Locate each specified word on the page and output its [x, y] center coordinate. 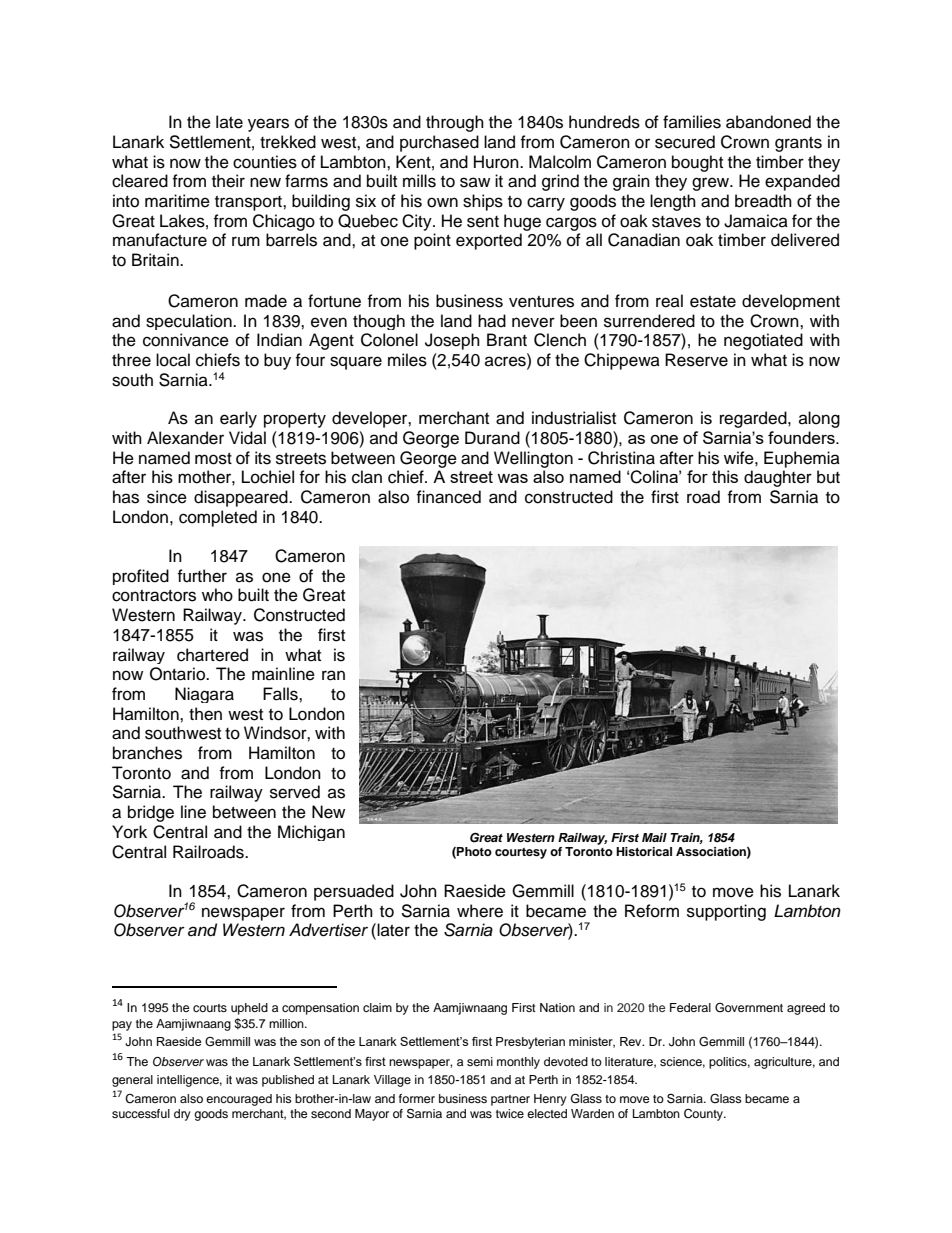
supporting [726, 912]
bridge [151, 813]
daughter [778, 478]
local [173, 360]
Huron [497, 162]
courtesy [521, 853]
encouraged [239, 1100]
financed [448, 497]
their [228, 181]
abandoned [768, 122]
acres [506, 361]
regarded [754, 419]
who [217, 595]
